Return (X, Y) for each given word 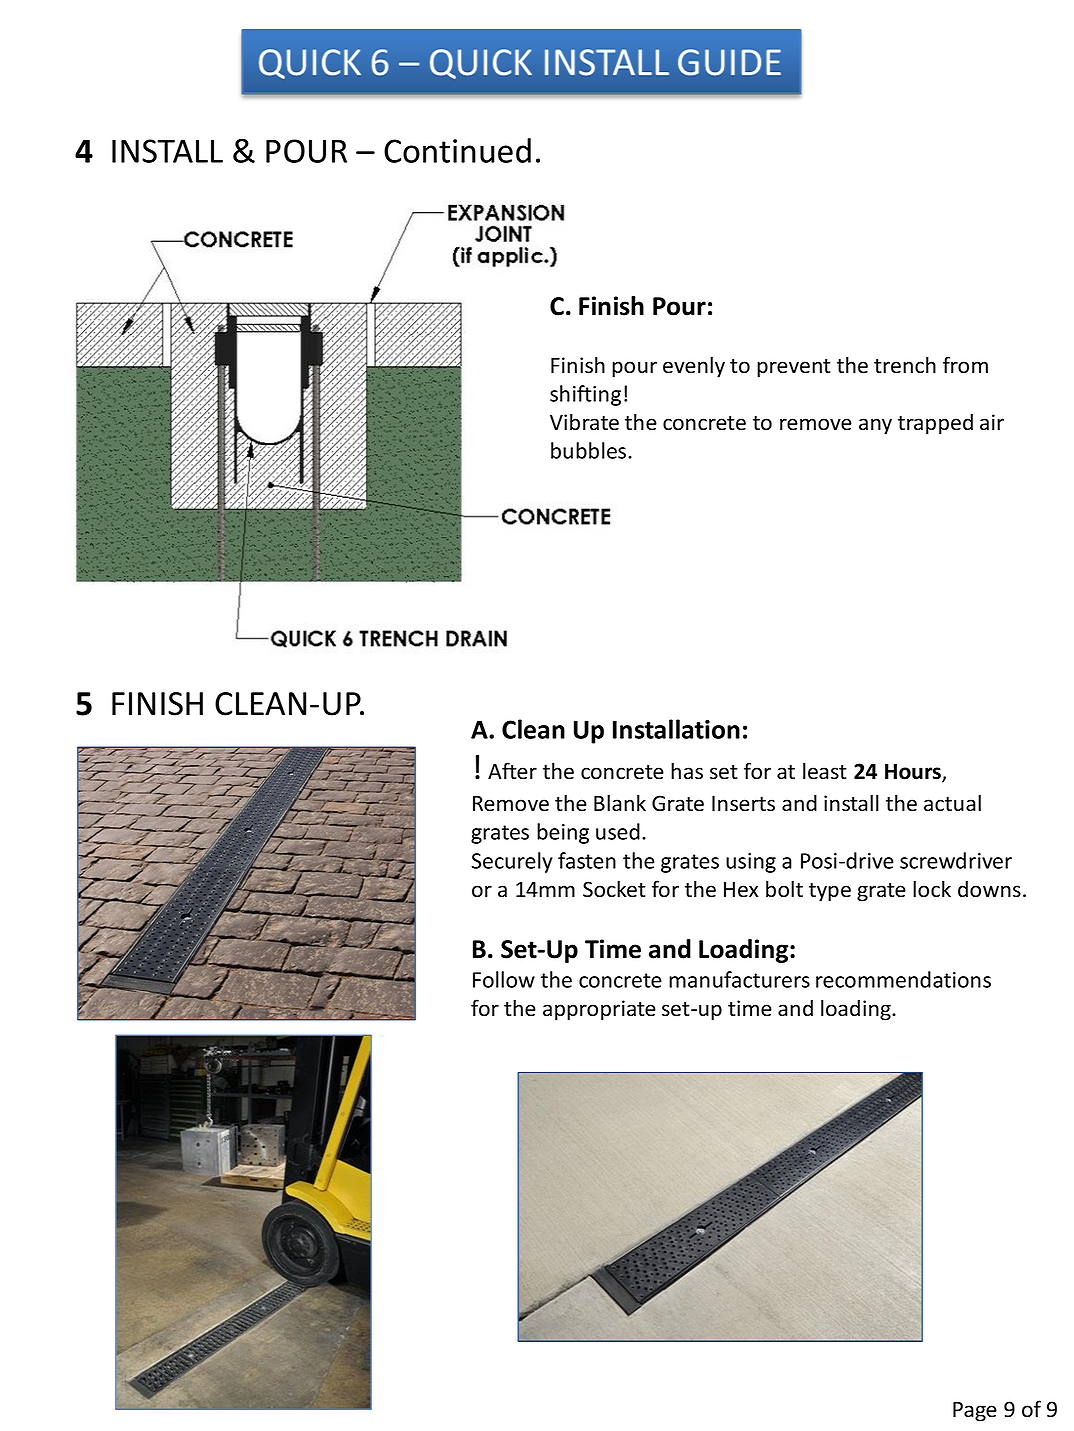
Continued (457, 150)
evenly (694, 367)
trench (905, 365)
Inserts (743, 804)
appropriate (599, 1010)
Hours (914, 773)
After (512, 771)
